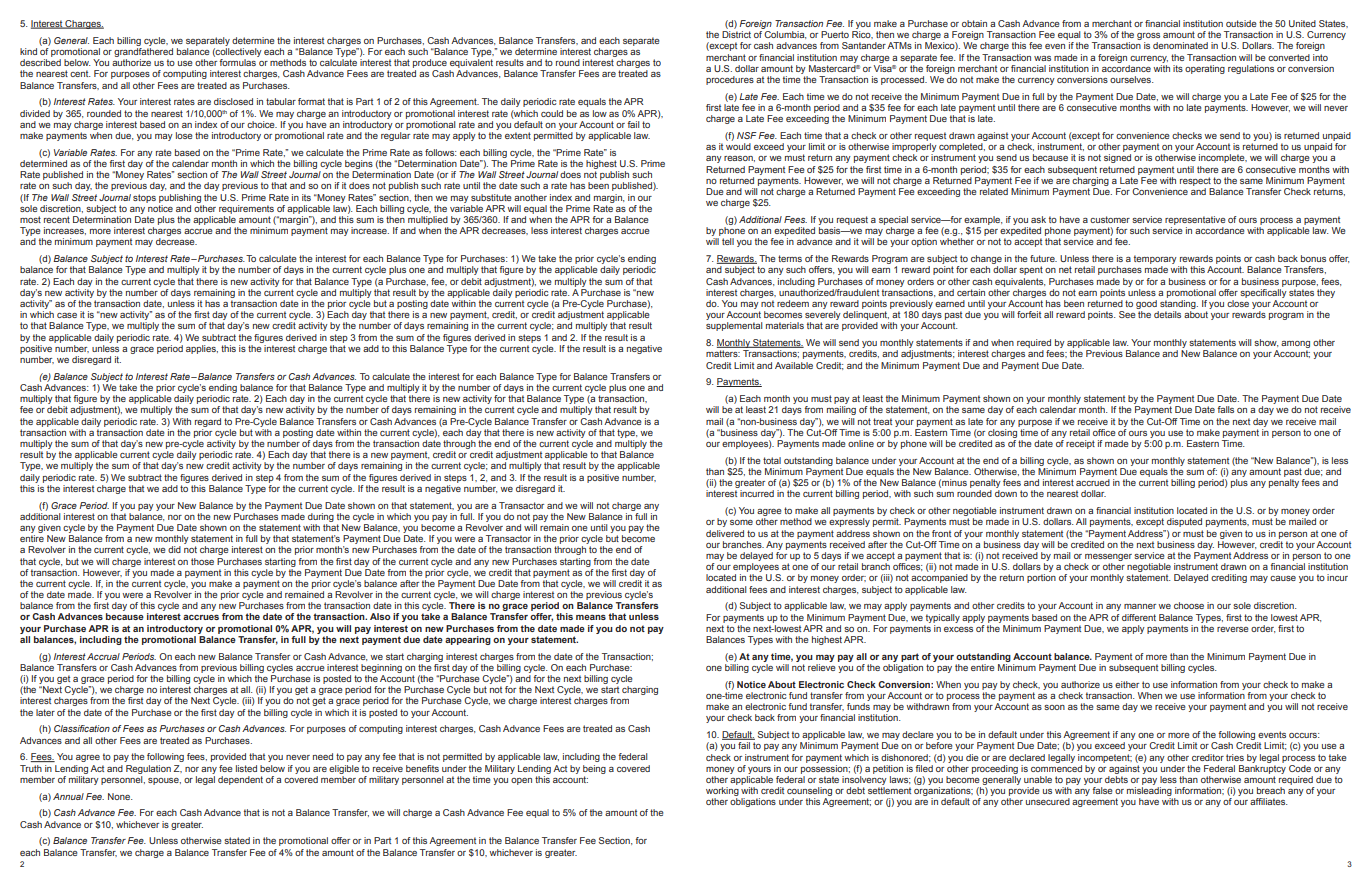 The width and height of the screenshot is (1372, 887). I want to click on dependent, so click(240, 780).
